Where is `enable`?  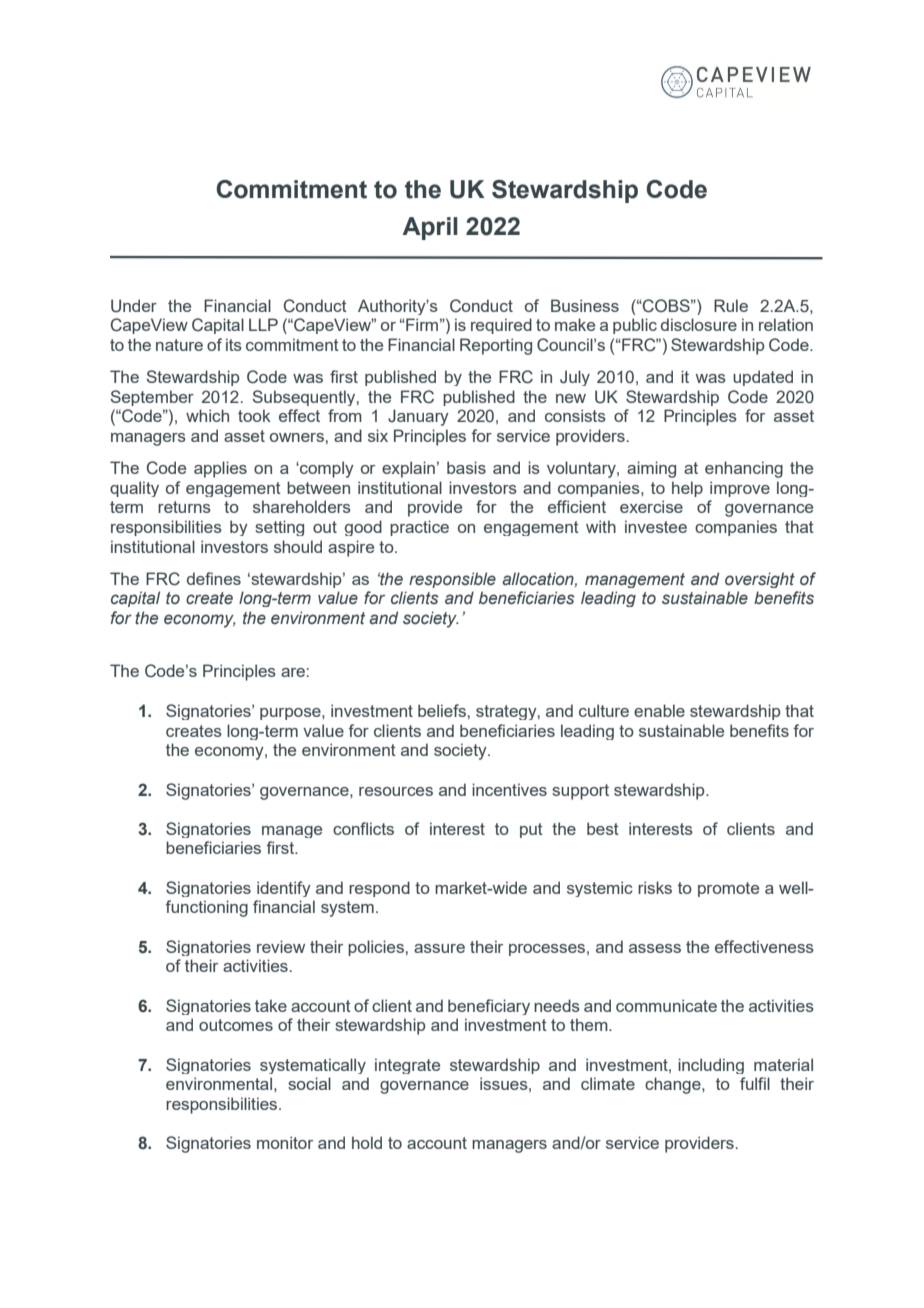
enable is located at coordinates (659, 710).
